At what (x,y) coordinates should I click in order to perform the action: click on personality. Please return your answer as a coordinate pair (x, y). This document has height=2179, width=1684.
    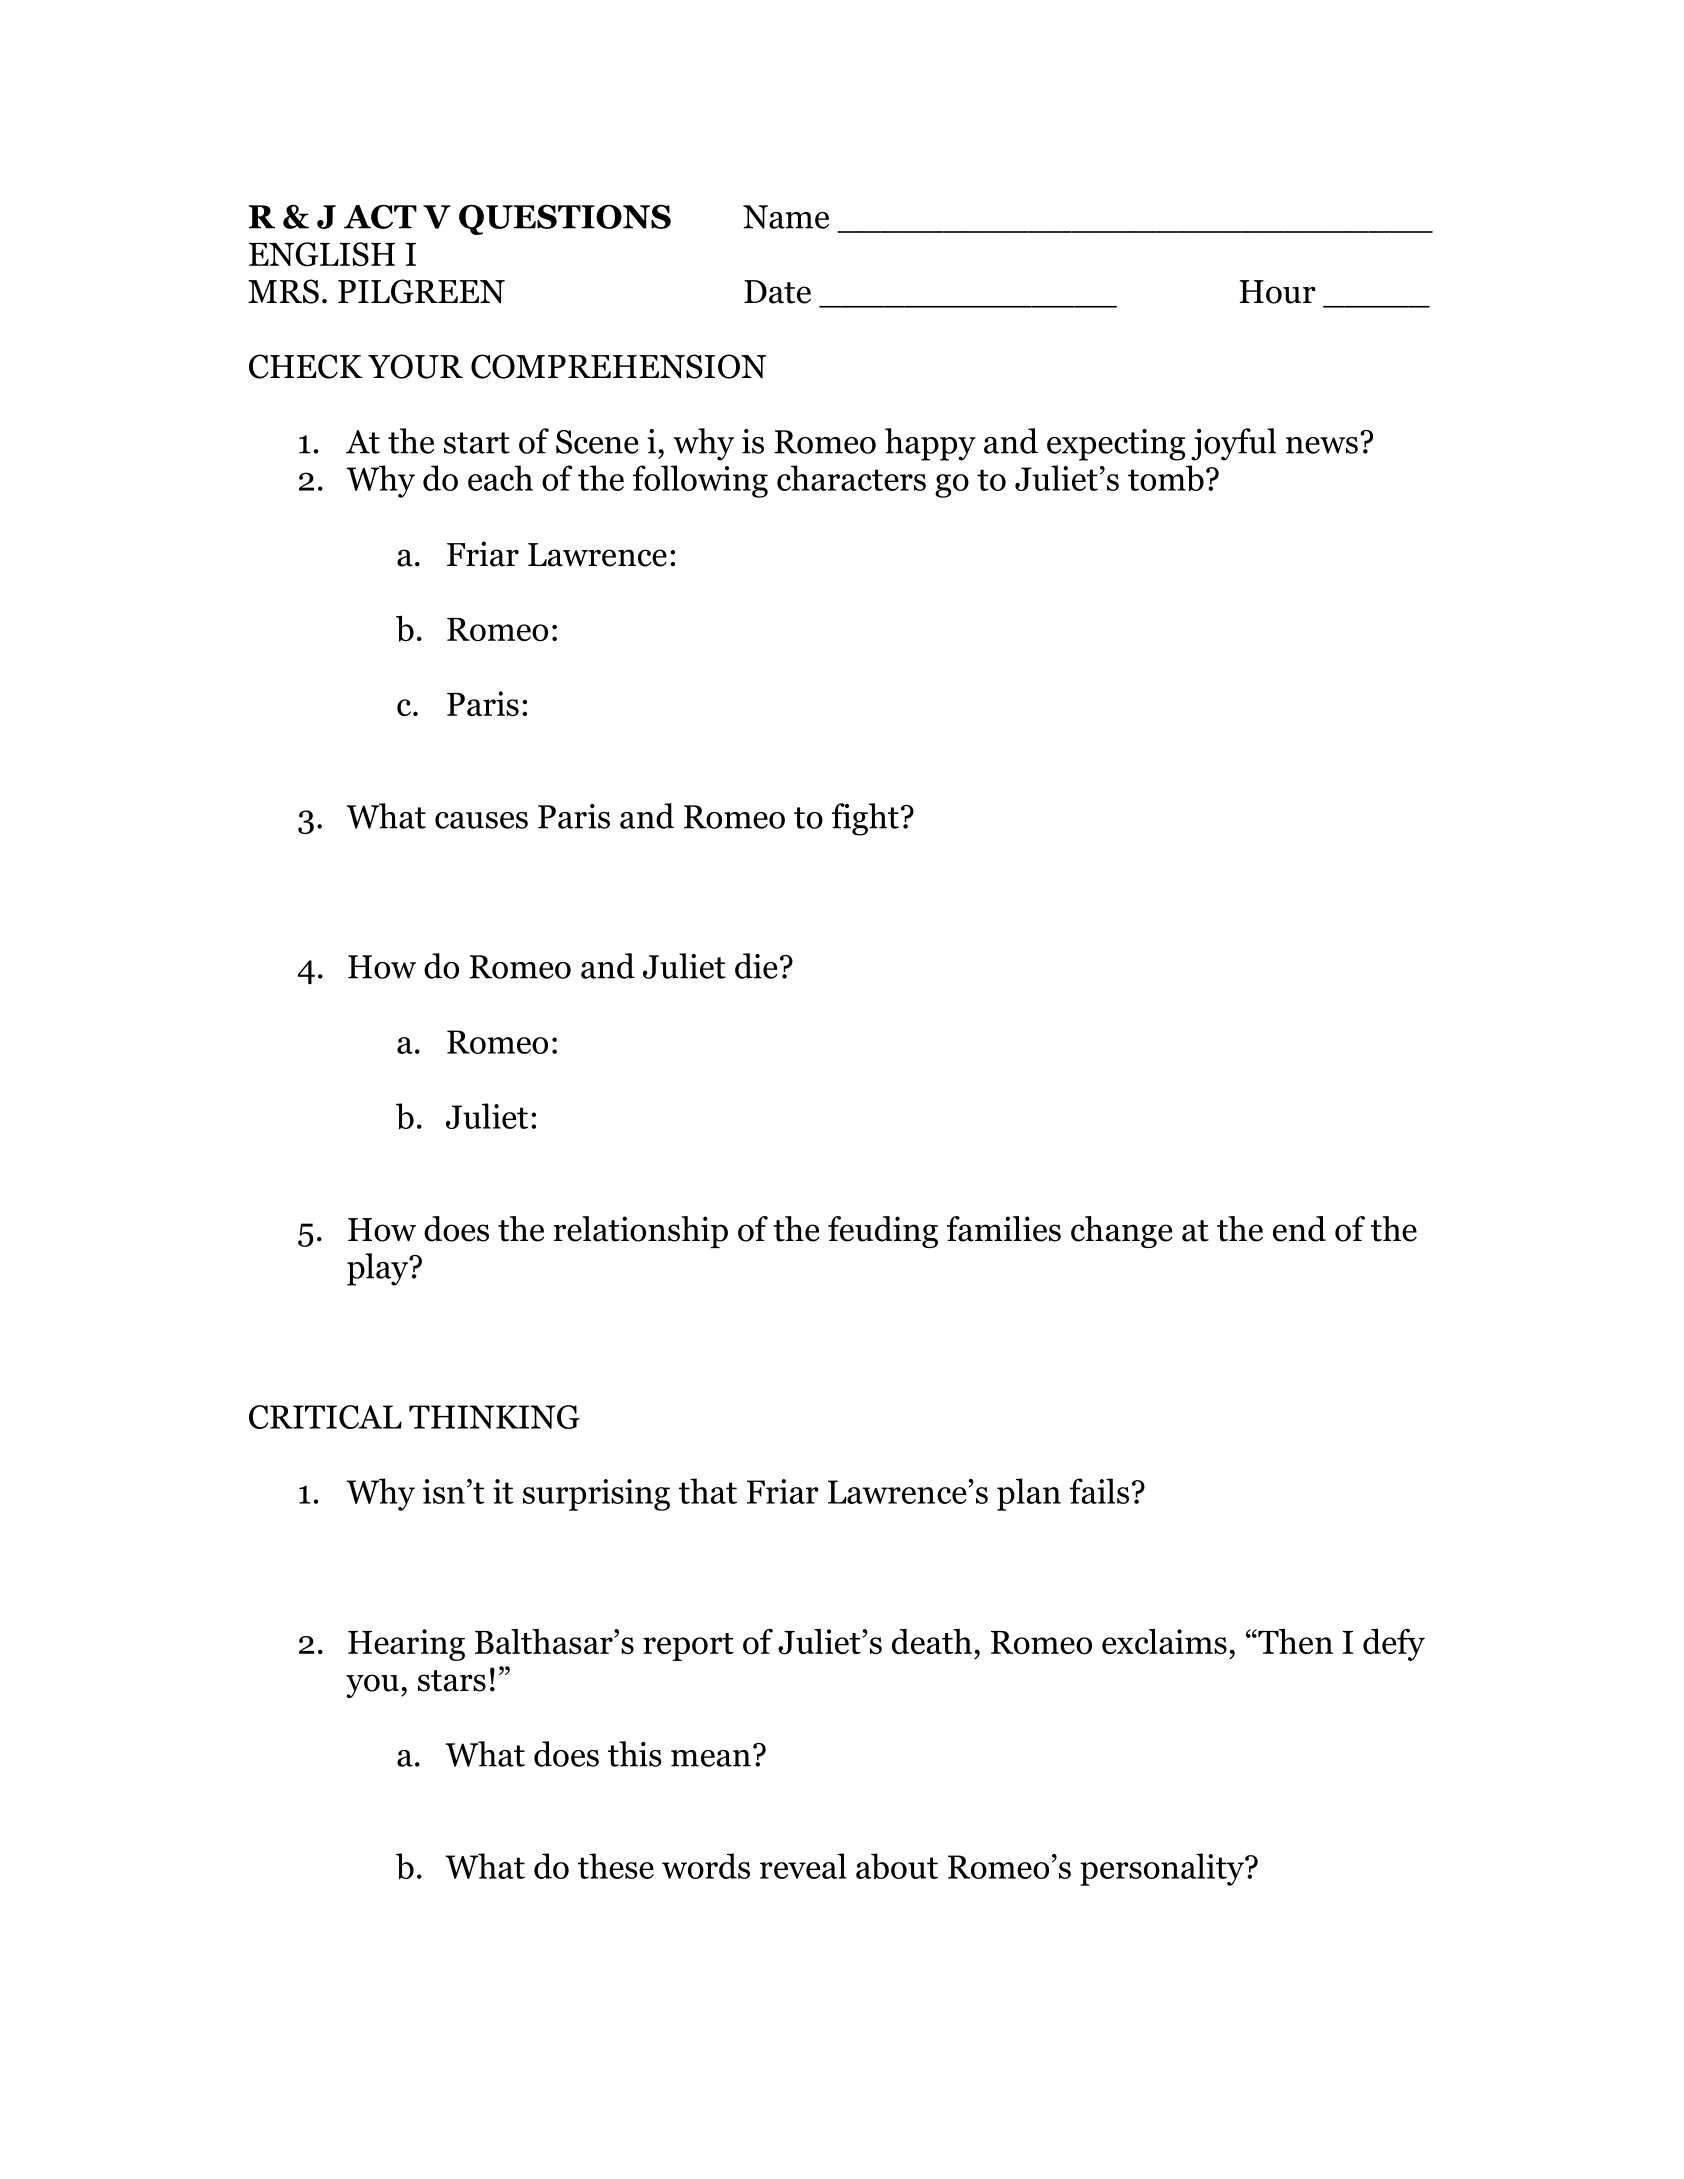
    Looking at the image, I should click on (1163, 1869).
